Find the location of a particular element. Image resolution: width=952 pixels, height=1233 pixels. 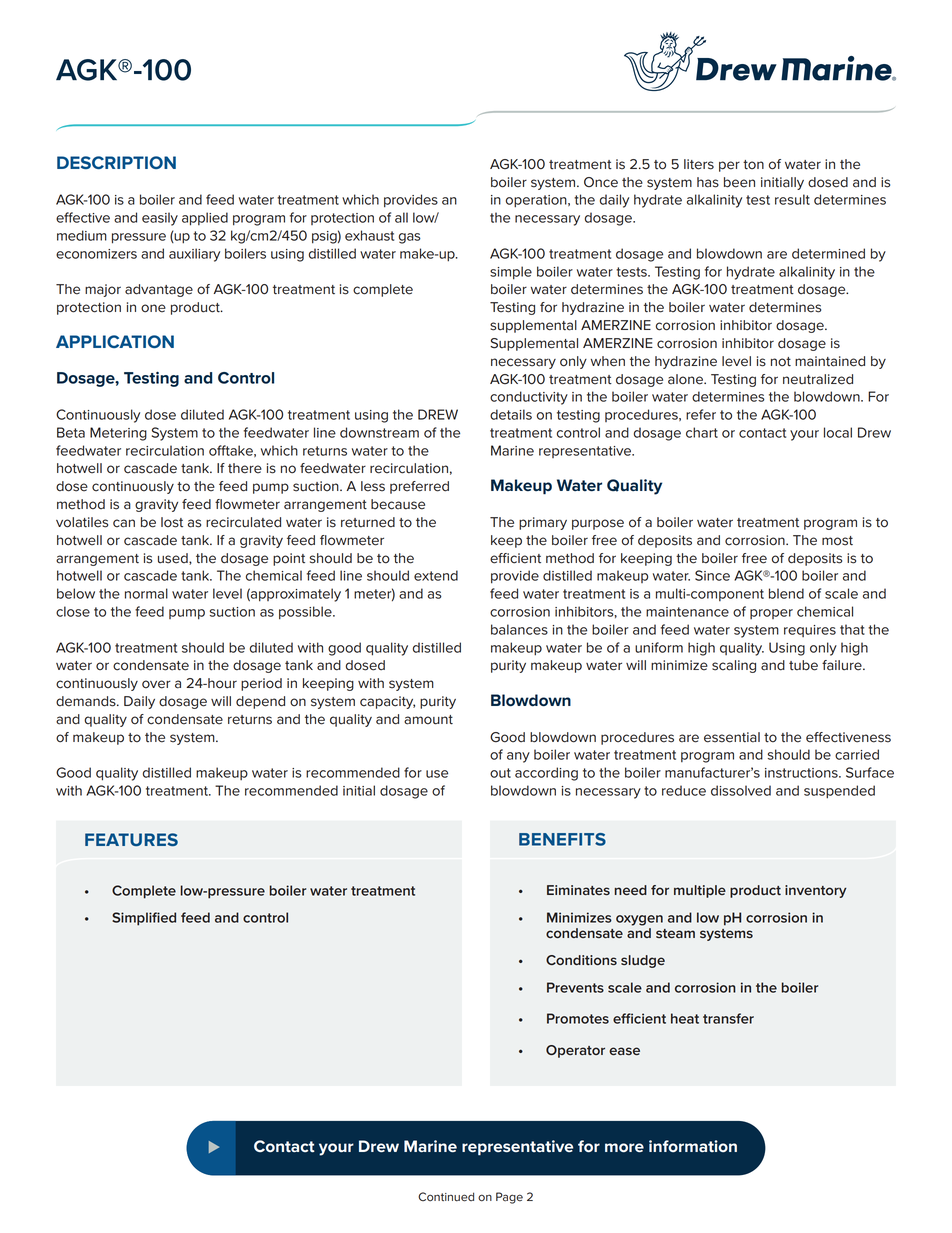

amount is located at coordinates (428, 720).
